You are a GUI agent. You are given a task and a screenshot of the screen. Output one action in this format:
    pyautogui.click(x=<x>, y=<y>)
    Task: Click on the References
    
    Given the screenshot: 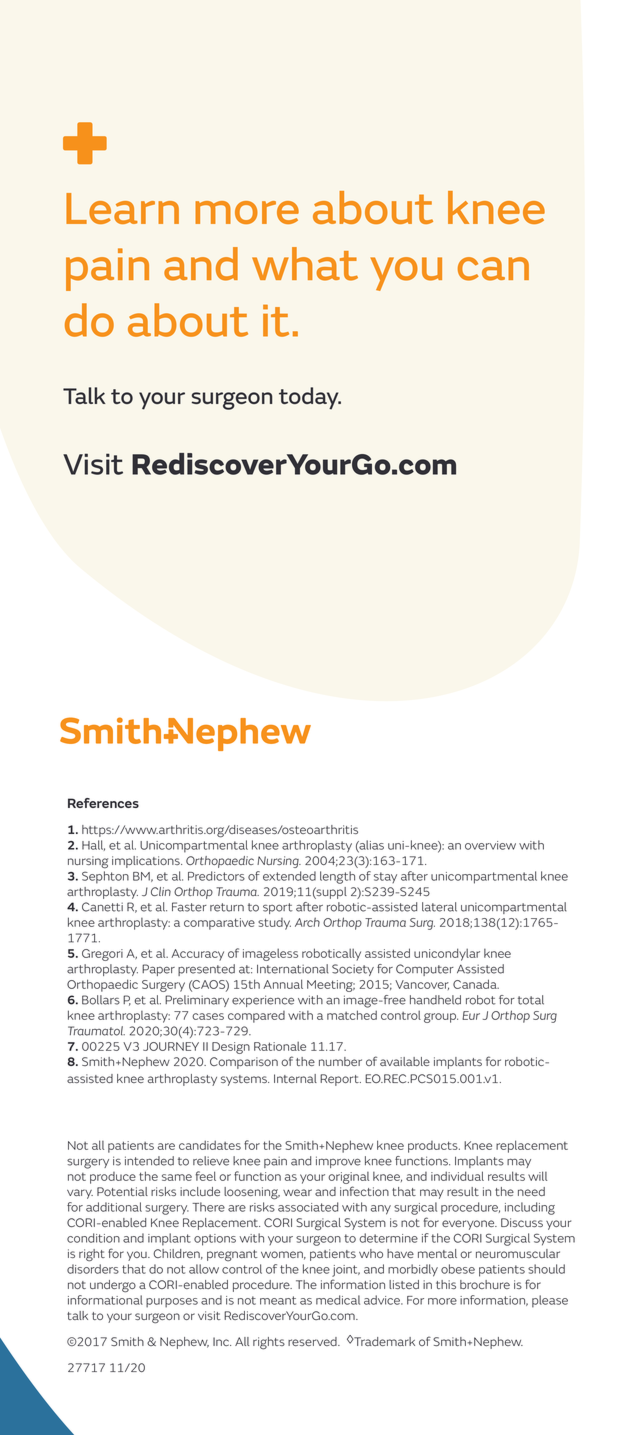 What is the action you would take?
    pyautogui.click(x=103, y=803)
